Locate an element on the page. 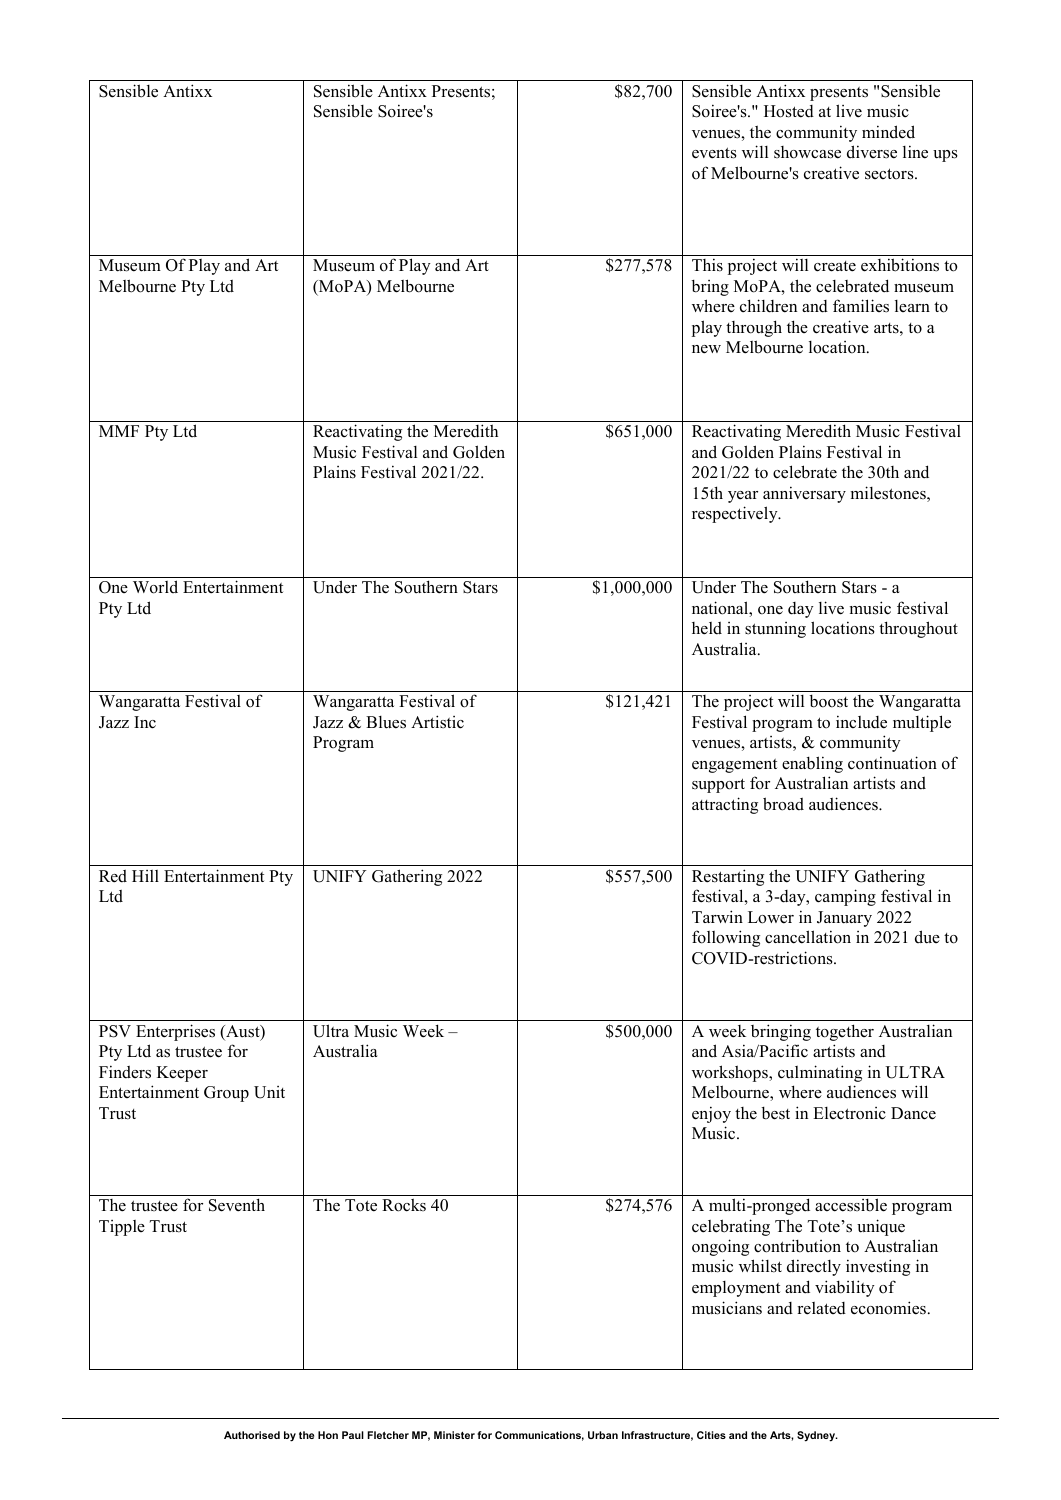 This document has width=1061, height=1500. Group is located at coordinates (226, 1094).
